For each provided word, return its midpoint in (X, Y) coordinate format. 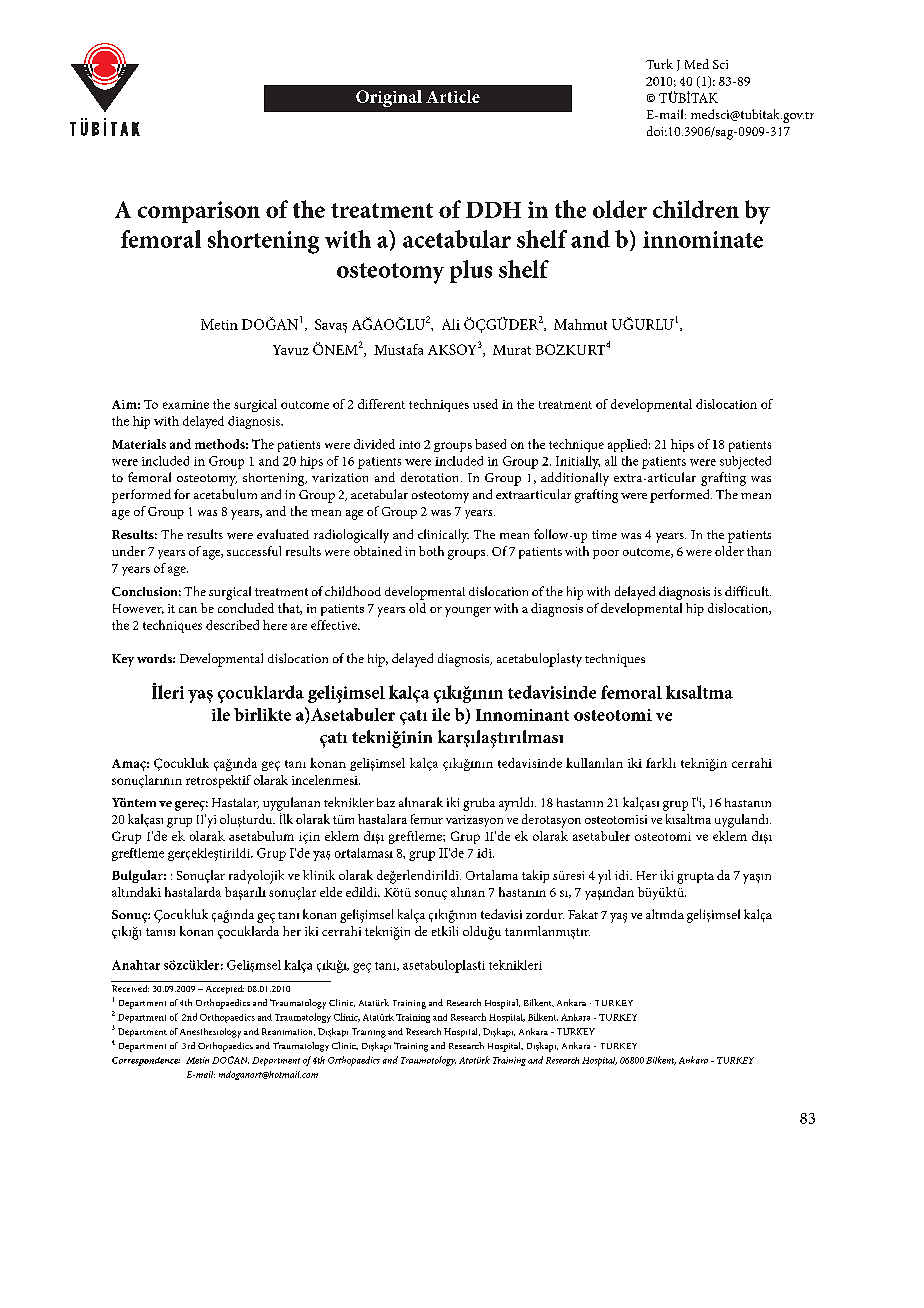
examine (186, 404)
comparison (199, 212)
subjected (745, 462)
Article (453, 96)
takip (535, 876)
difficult (748, 591)
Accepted (225, 989)
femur (427, 819)
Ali (451, 324)
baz (386, 802)
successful (254, 551)
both (431, 551)
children (696, 209)
